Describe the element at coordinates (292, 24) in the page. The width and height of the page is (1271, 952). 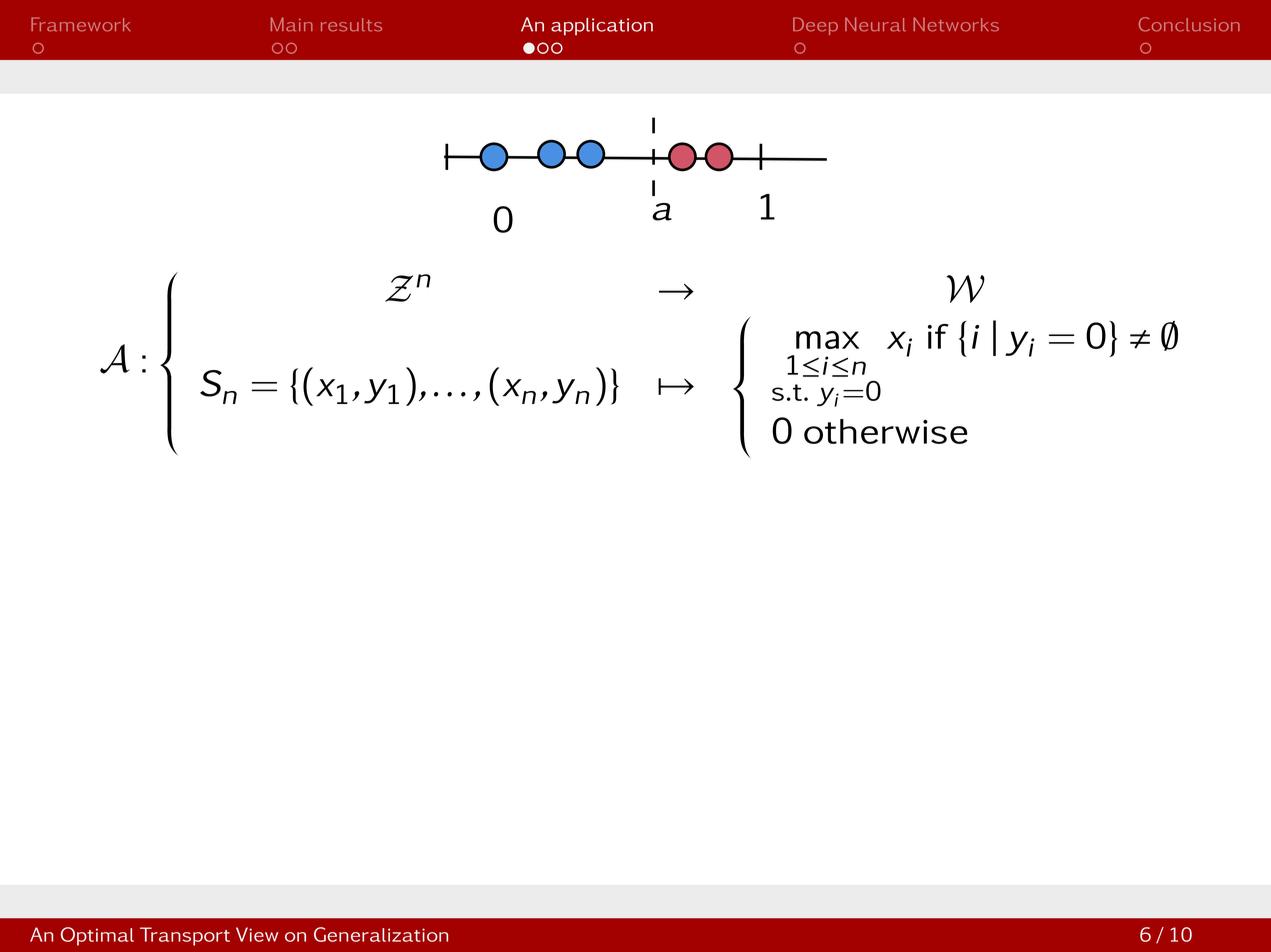
I see `Main` at that location.
